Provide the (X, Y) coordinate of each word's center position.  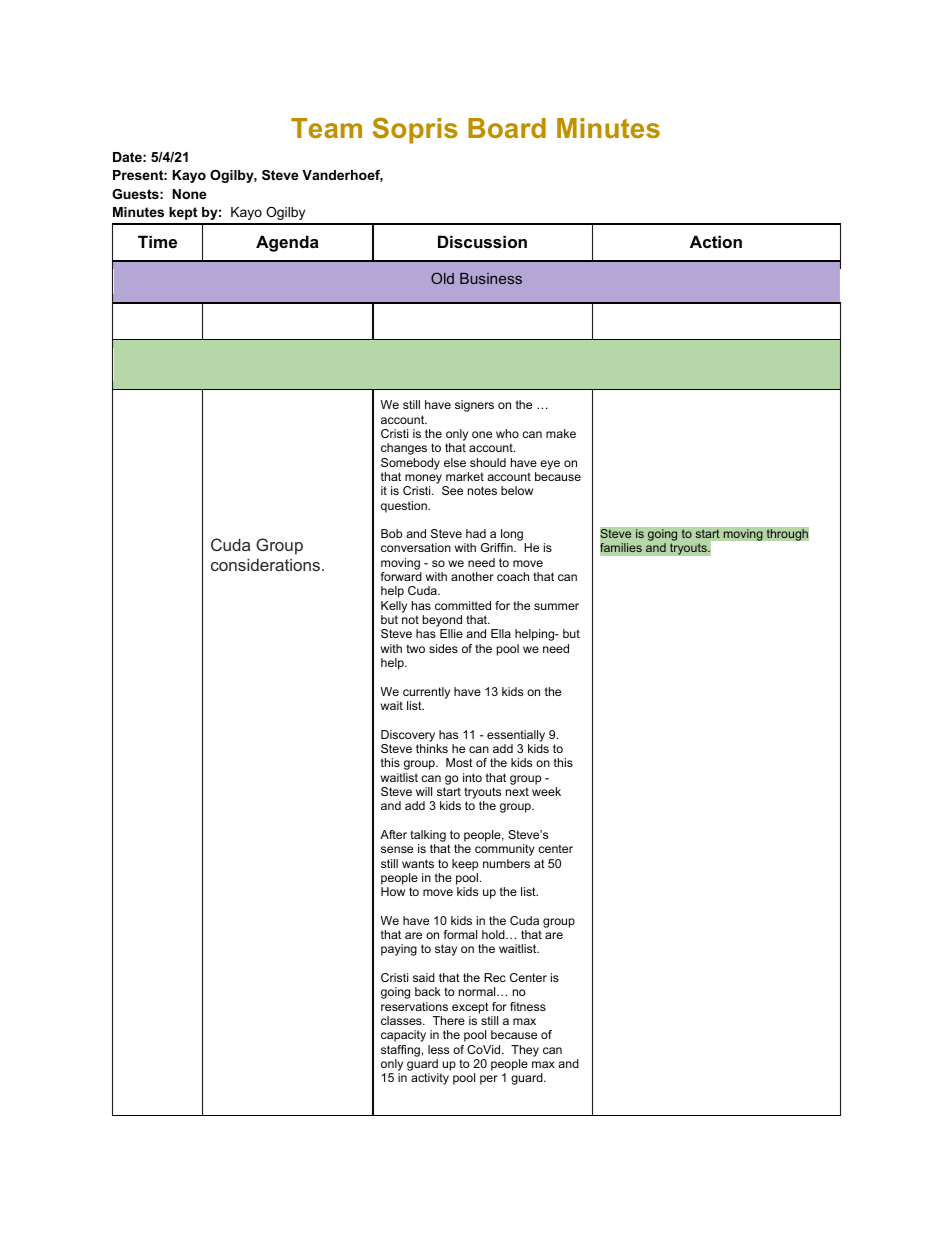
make (561, 433)
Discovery (408, 736)
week (546, 791)
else (455, 462)
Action (716, 241)
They (525, 1051)
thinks (432, 748)
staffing (400, 1051)
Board (507, 128)
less (438, 1049)
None (189, 194)
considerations (267, 564)
